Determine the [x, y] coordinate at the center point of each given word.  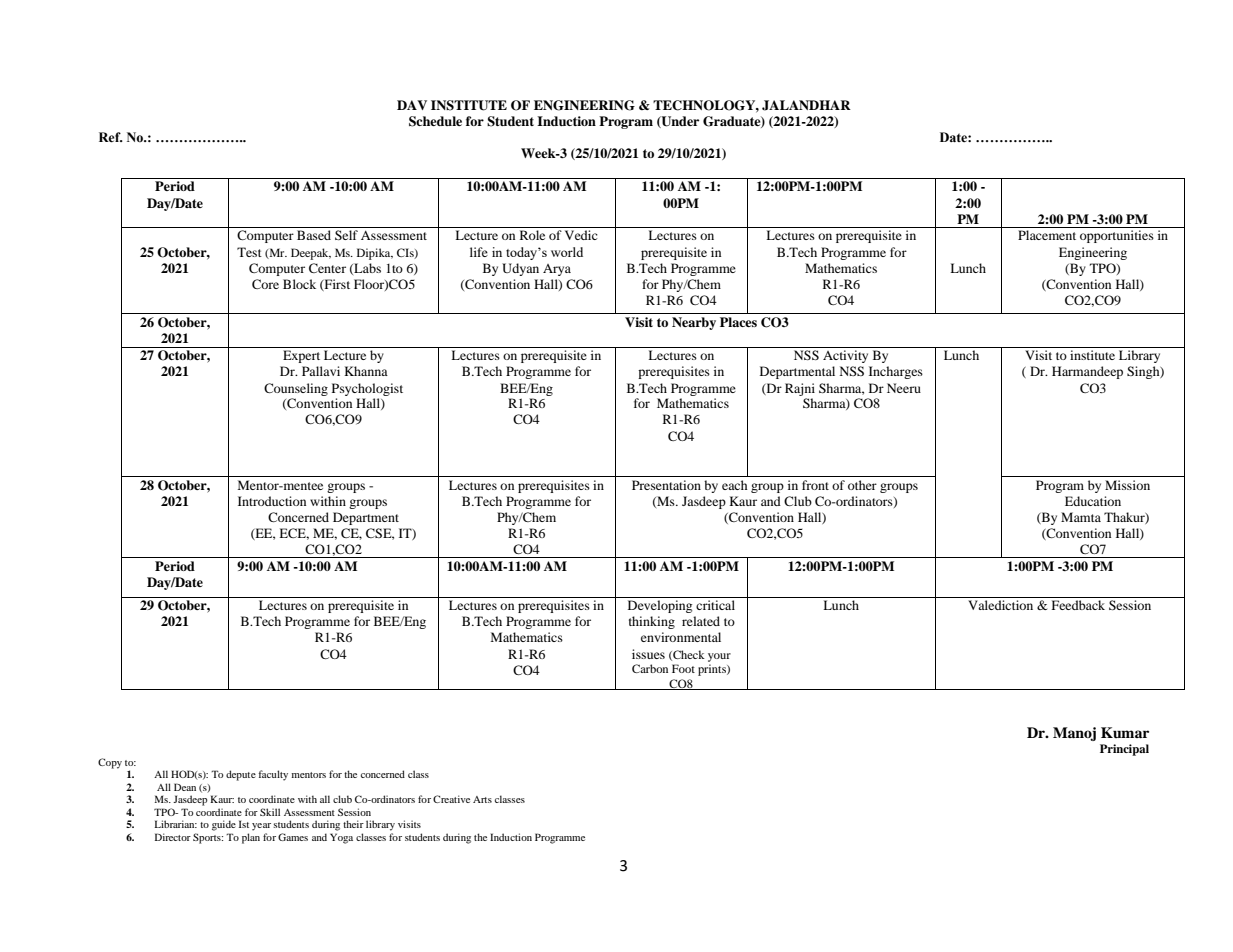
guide [224, 825]
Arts [482, 799]
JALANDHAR [806, 105]
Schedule [435, 121]
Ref [111, 137]
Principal [1124, 750]
